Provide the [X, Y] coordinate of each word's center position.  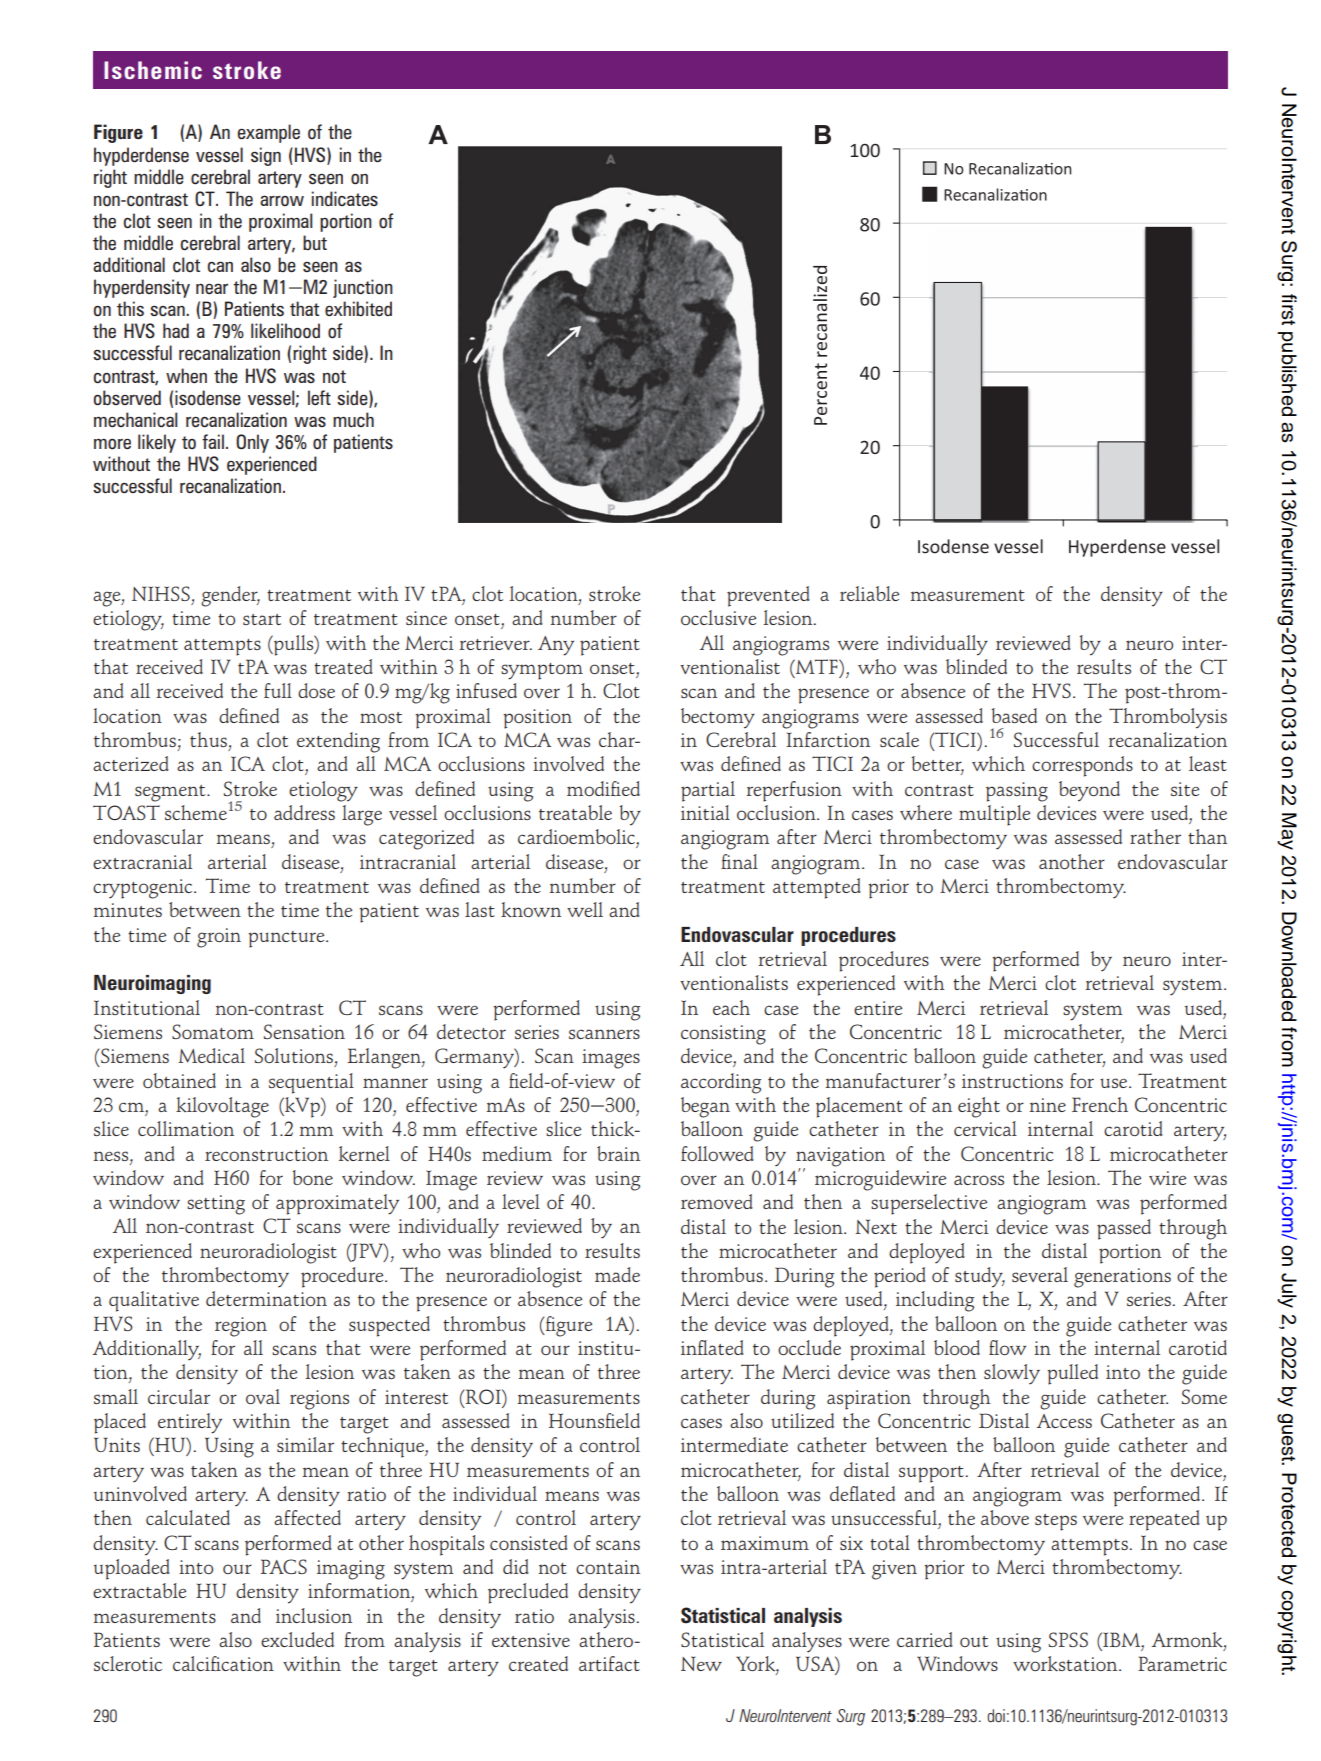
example [269, 133]
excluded [297, 1639]
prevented [768, 596]
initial [705, 812]
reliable [869, 593]
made [617, 1274]
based [1014, 715]
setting [216, 1205]
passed [1124, 1229]
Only [252, 443]
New [701, 1663]
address [304, 812]
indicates [345, 198]
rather [1155, 836]
